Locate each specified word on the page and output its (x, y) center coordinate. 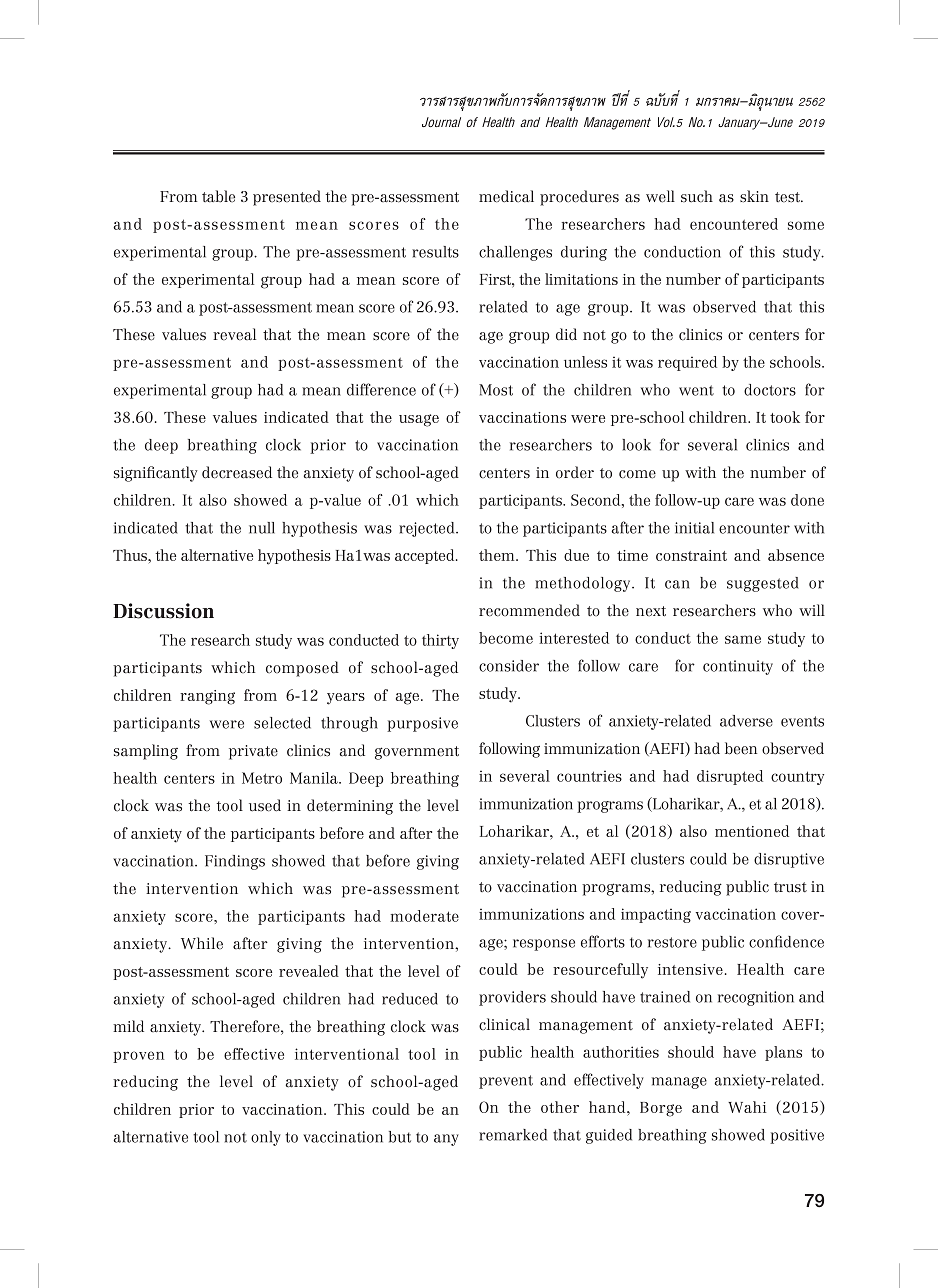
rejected (428, 529)
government (417, 753)
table (218, 196)
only (266, 1138)
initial (694, 528)
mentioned (752, 831)
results (435, 252)
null (262, 528)
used (265, 805)
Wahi (747, 1107)
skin (754, 196)
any (446, 1140)
